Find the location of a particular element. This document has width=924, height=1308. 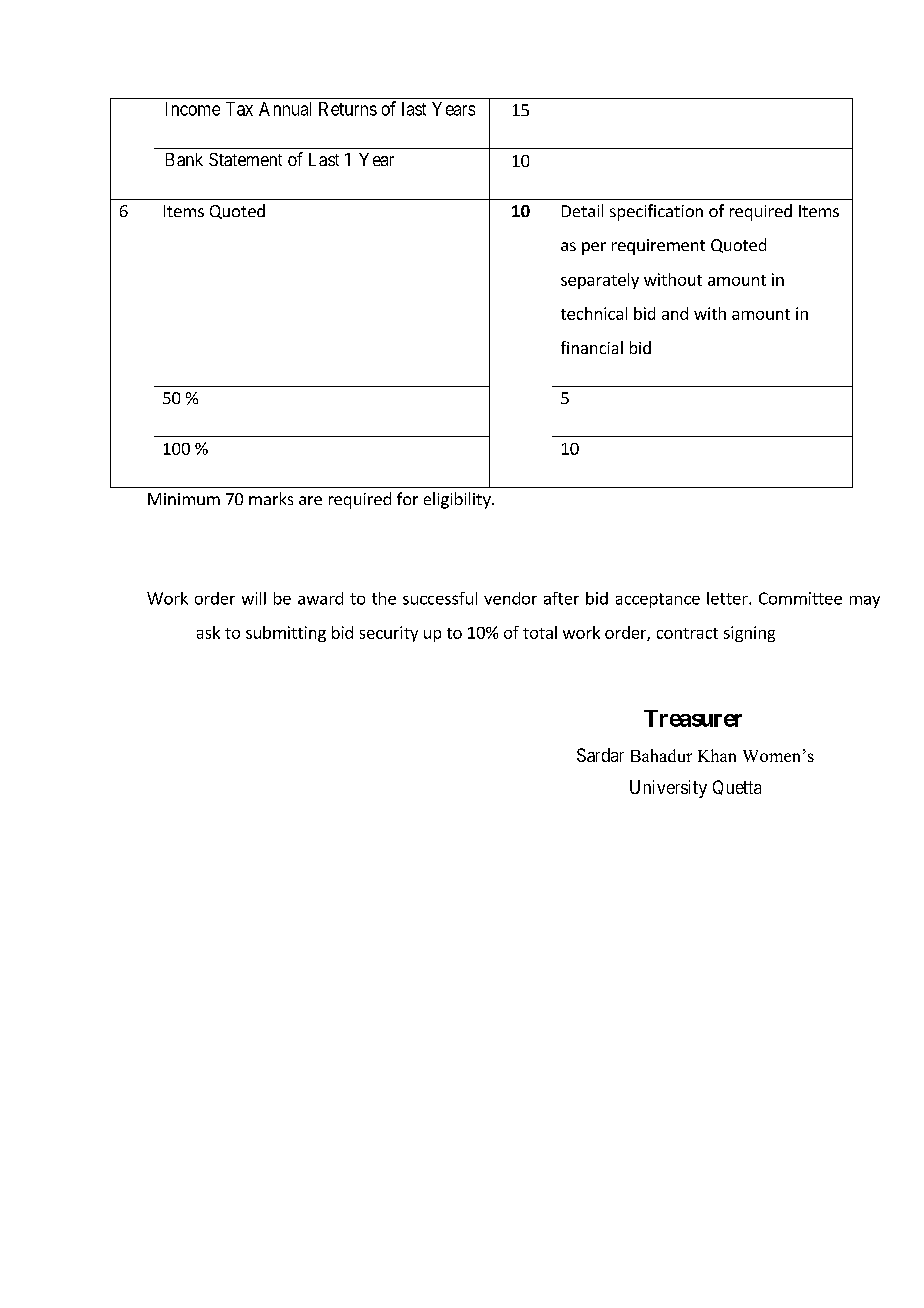

eligibility is located at coordinates (458, 500).
